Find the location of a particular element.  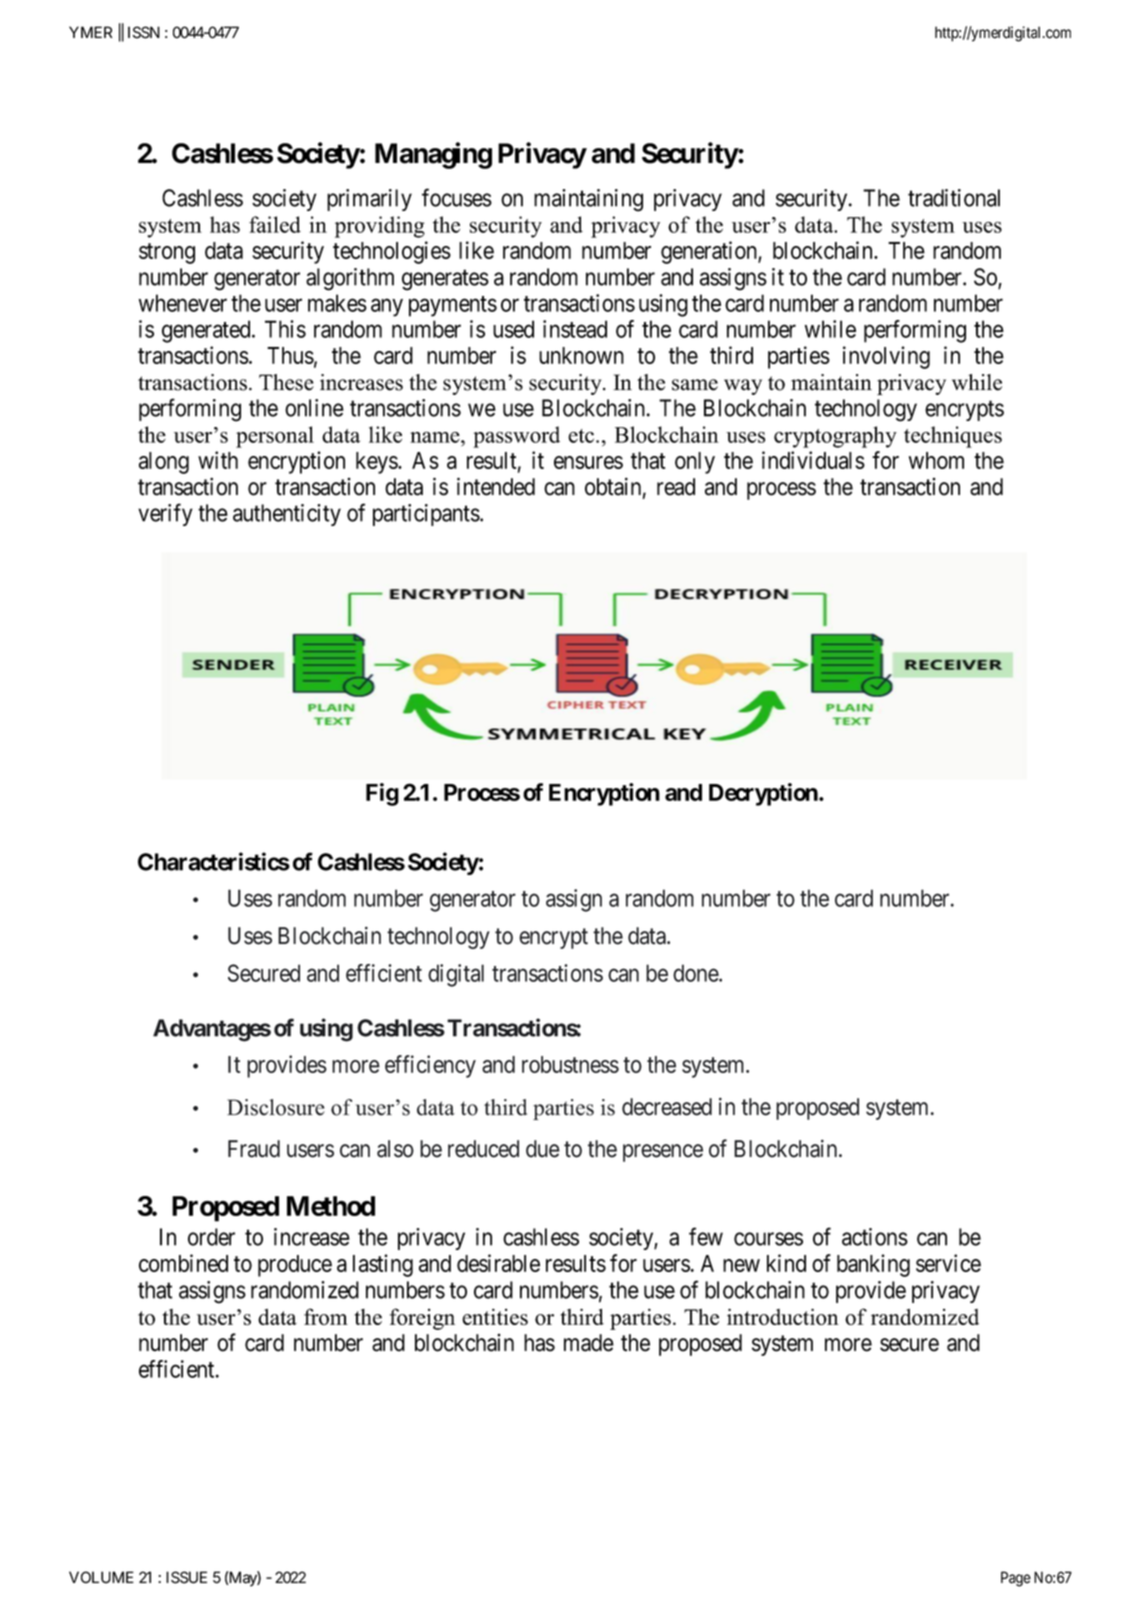

involving is located at coordinates (886, 357).
